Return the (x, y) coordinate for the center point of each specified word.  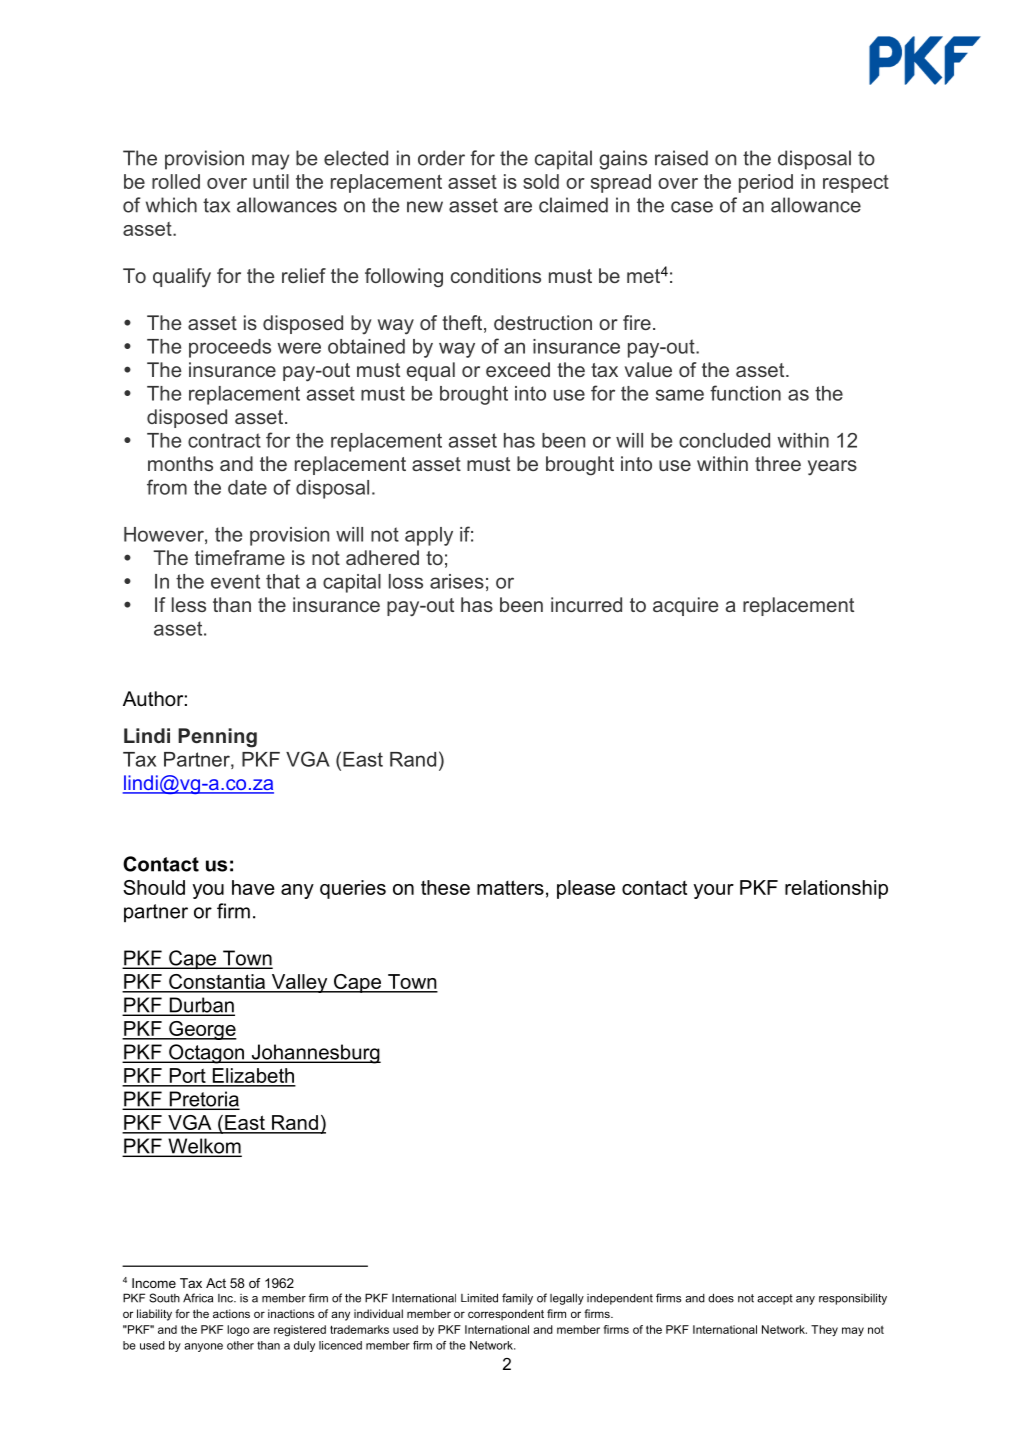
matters (510, 887)
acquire (686, 606)
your (713, 891)
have (253, 887)
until (271, 181)
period (766, 183)
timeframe (240, 557)
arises (457, 581)
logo (238, 1331)
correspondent (506, 1315)
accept (775, 1299)
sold (541, 181)
